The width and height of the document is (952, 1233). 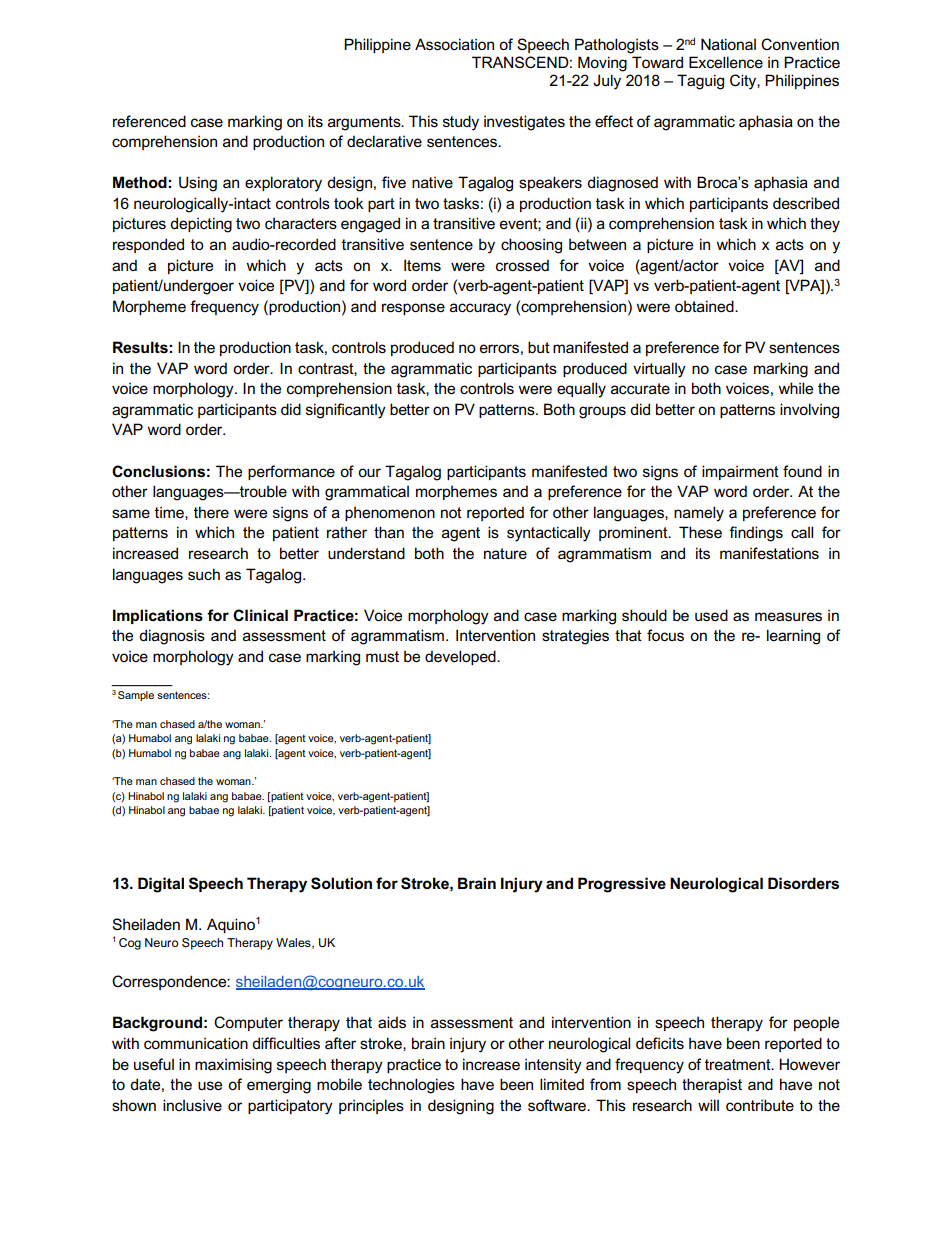 I want to click on Association, so click(x=454, y=44).
